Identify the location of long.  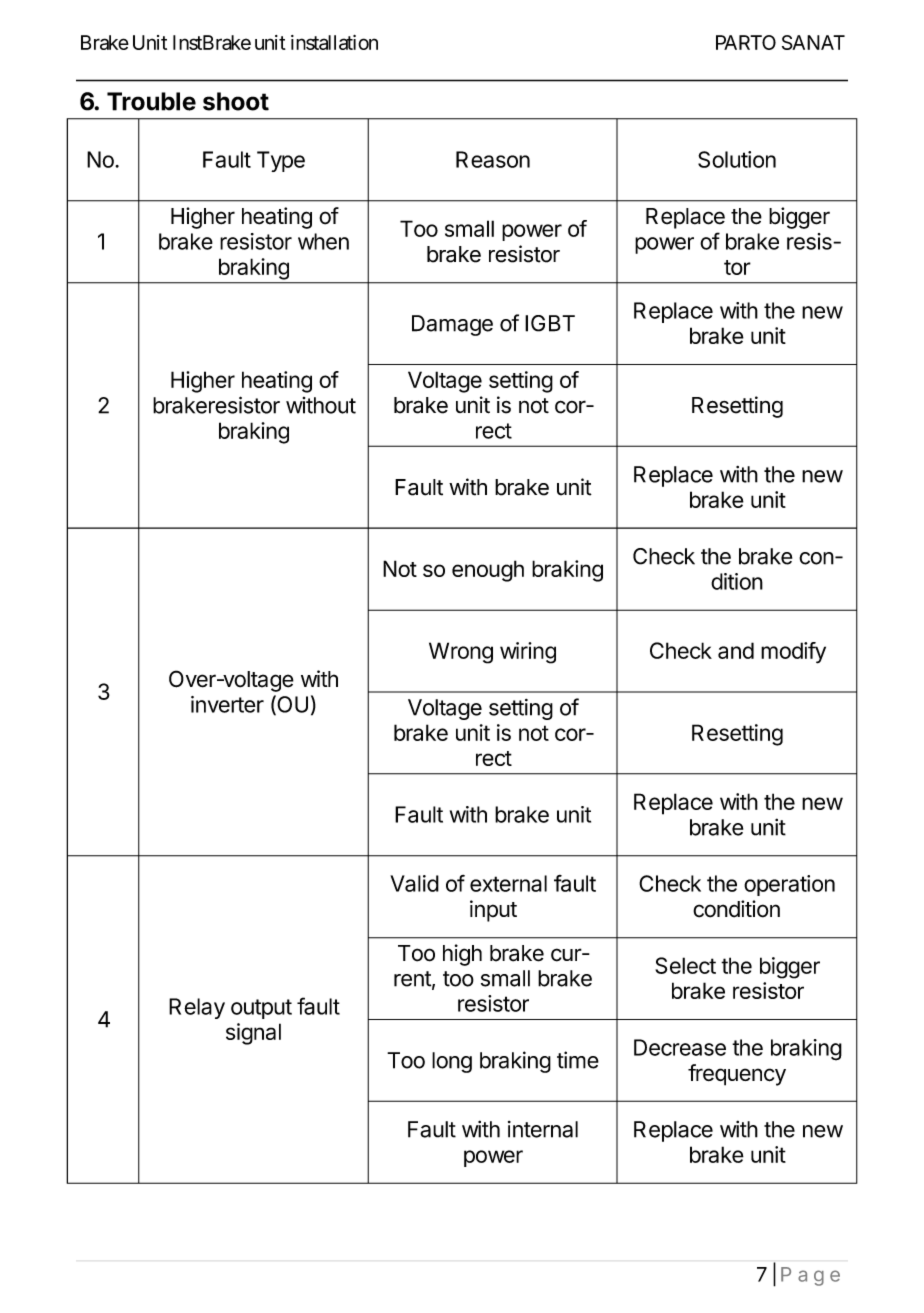
(452, 1062).
